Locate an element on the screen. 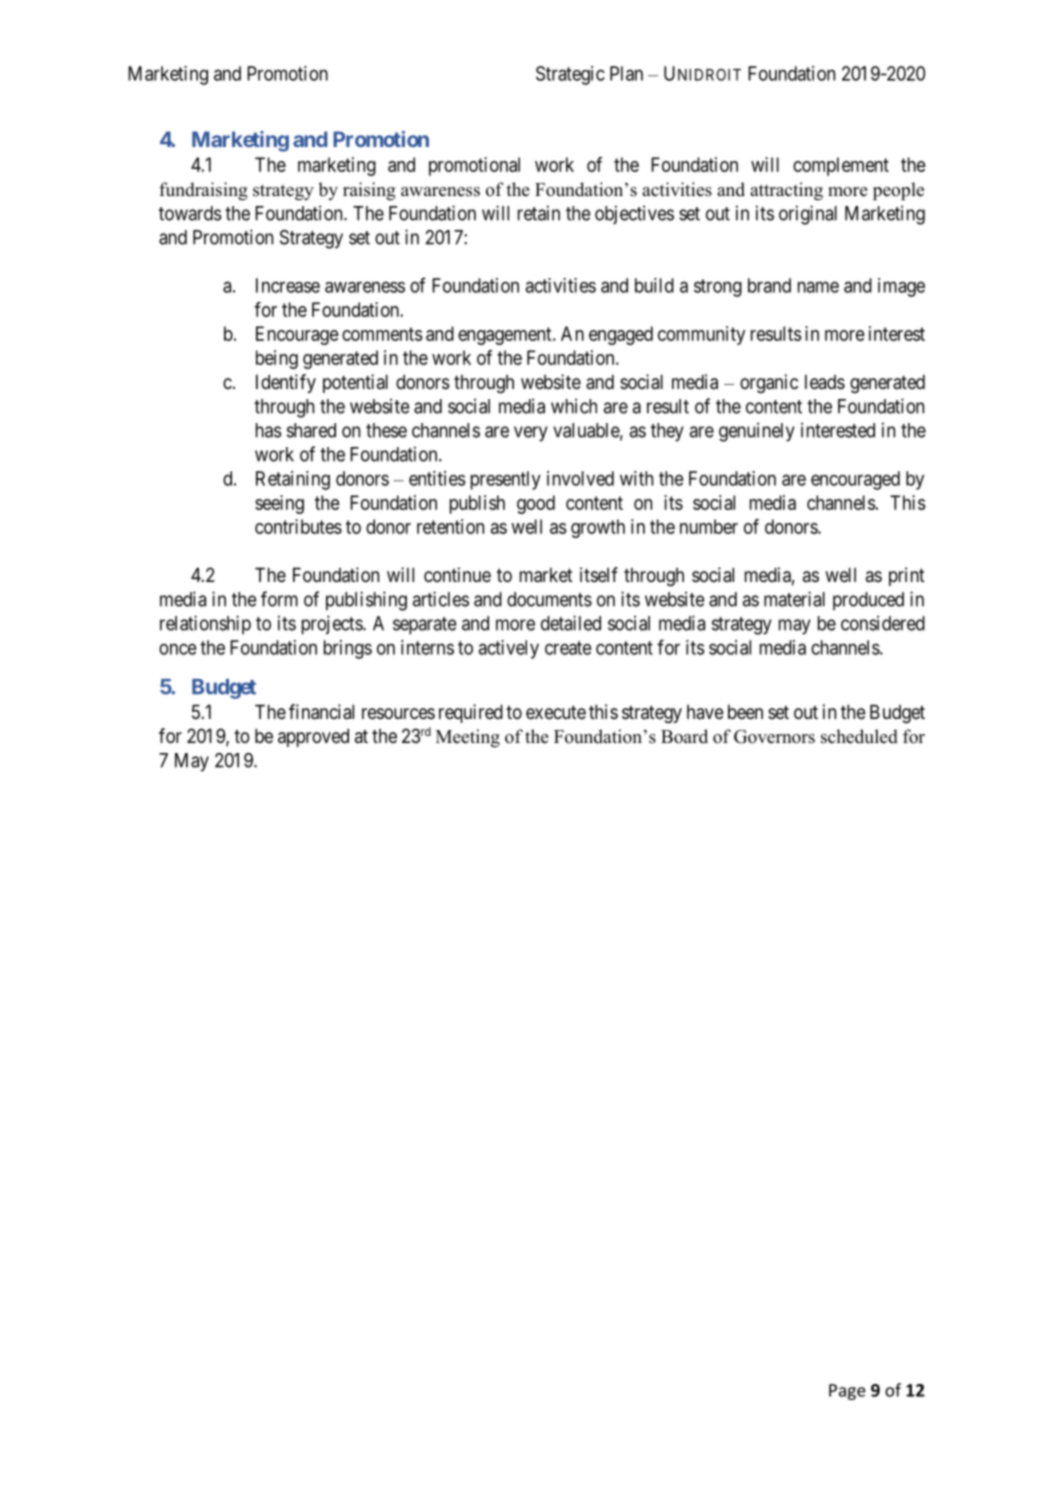 The height and width of the screenshot is (1488, 1052). Board is located at coordinates (684, 736).
